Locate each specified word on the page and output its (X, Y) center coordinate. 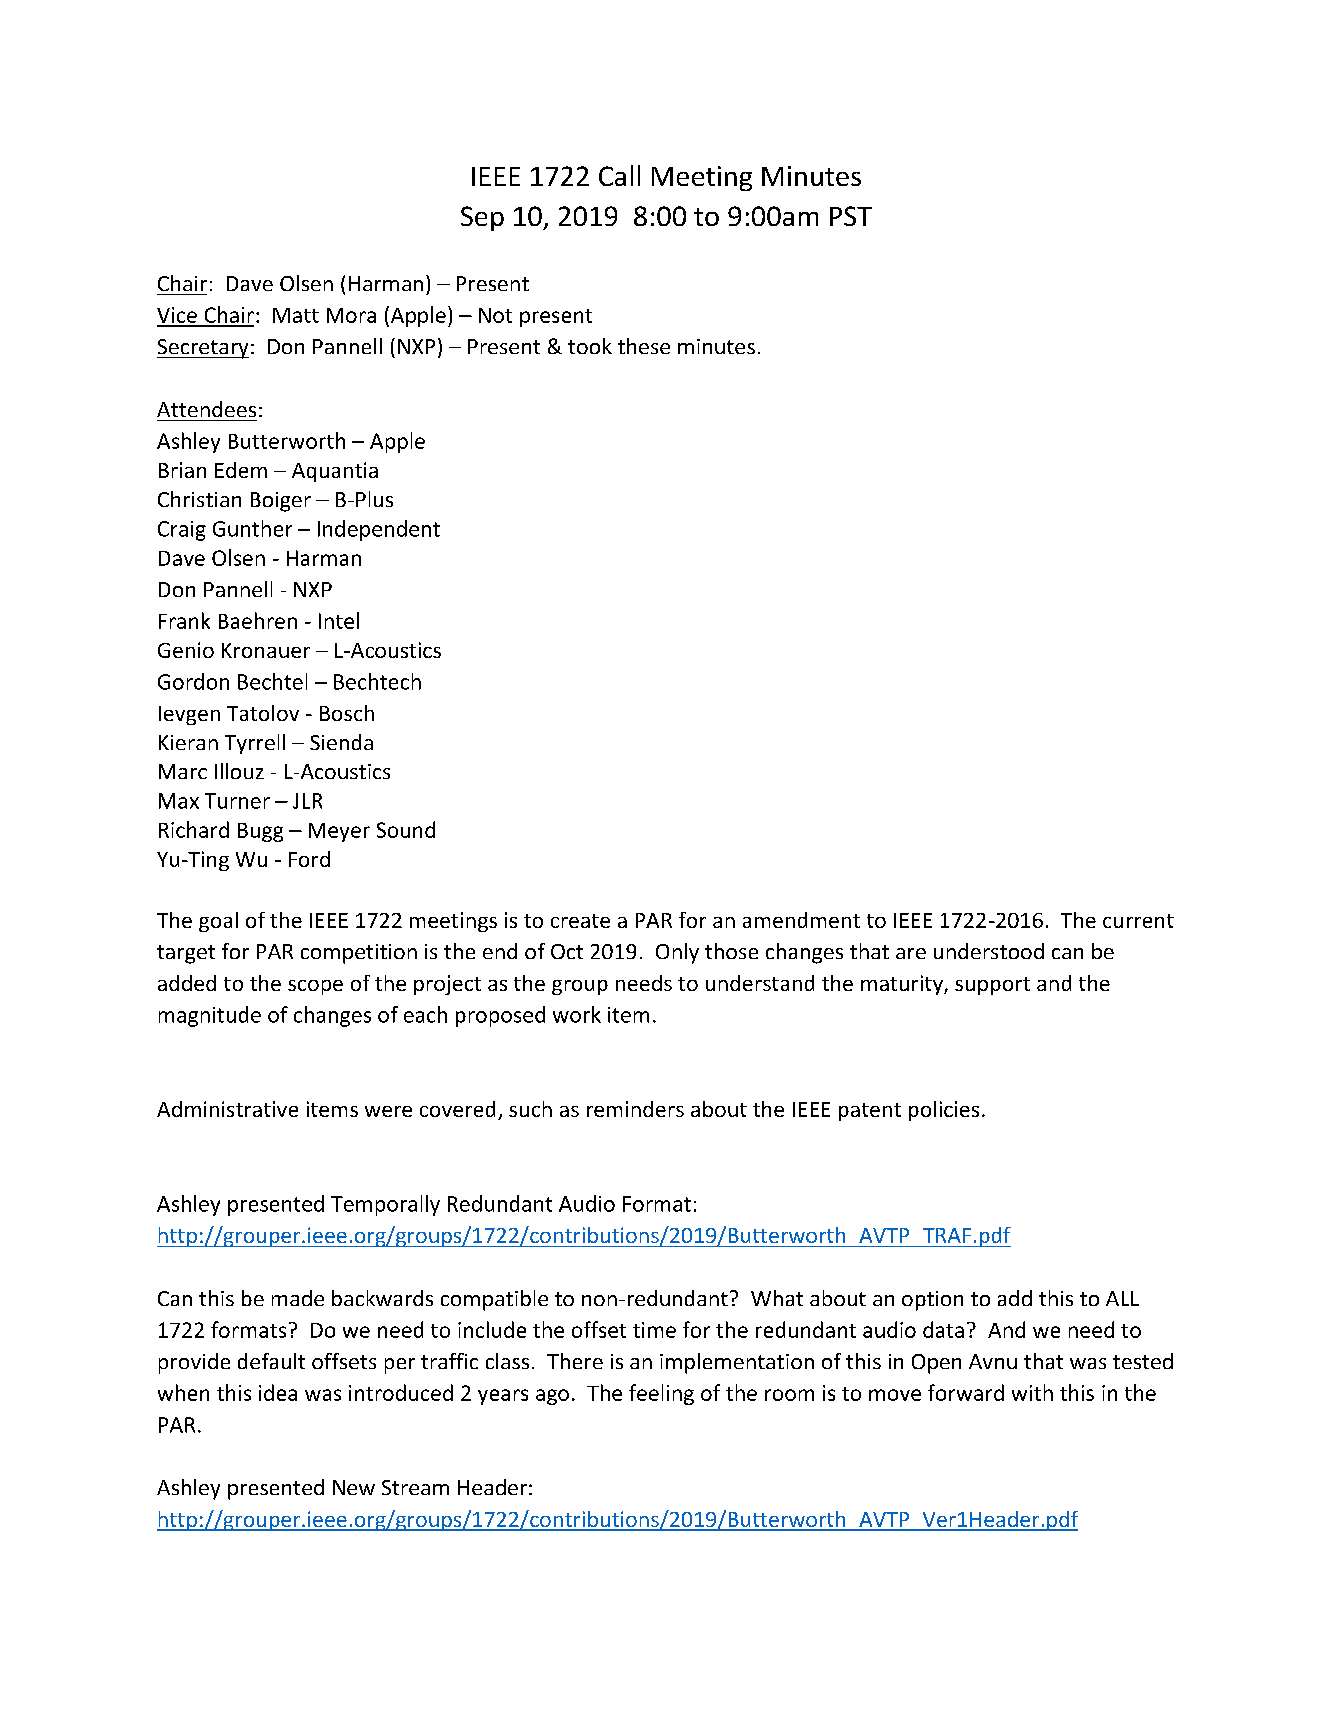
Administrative (227, 1109)
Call (619, 175)
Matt (296, 315)
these (644, 346)
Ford (309, 859)
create (580, 921)
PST (851, 216)
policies (944, 1111)
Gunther (252, 528)
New (354, 1487)
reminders (635, 1109)
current (1138, 921)
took (590, 346)
